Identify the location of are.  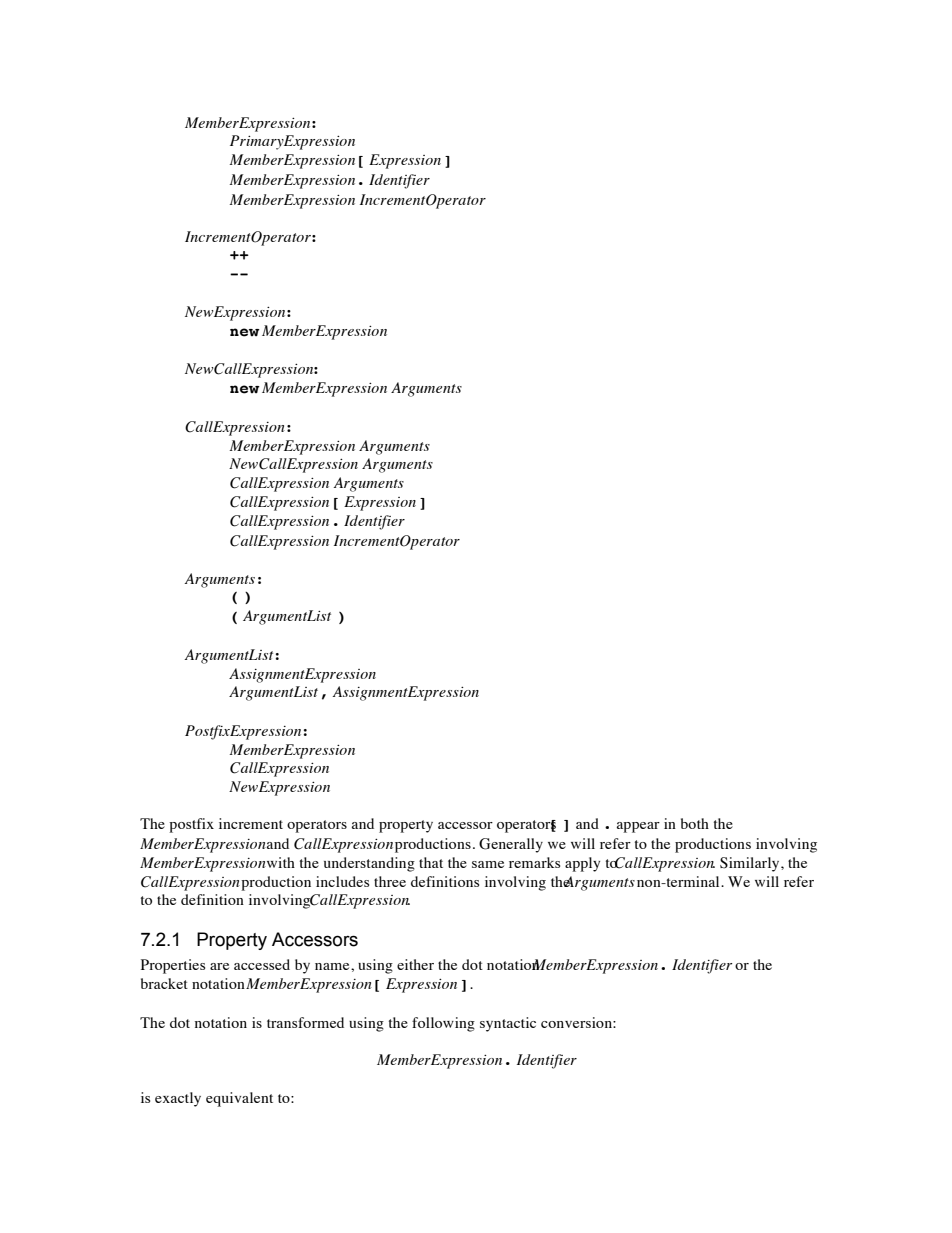
(219, 966).
